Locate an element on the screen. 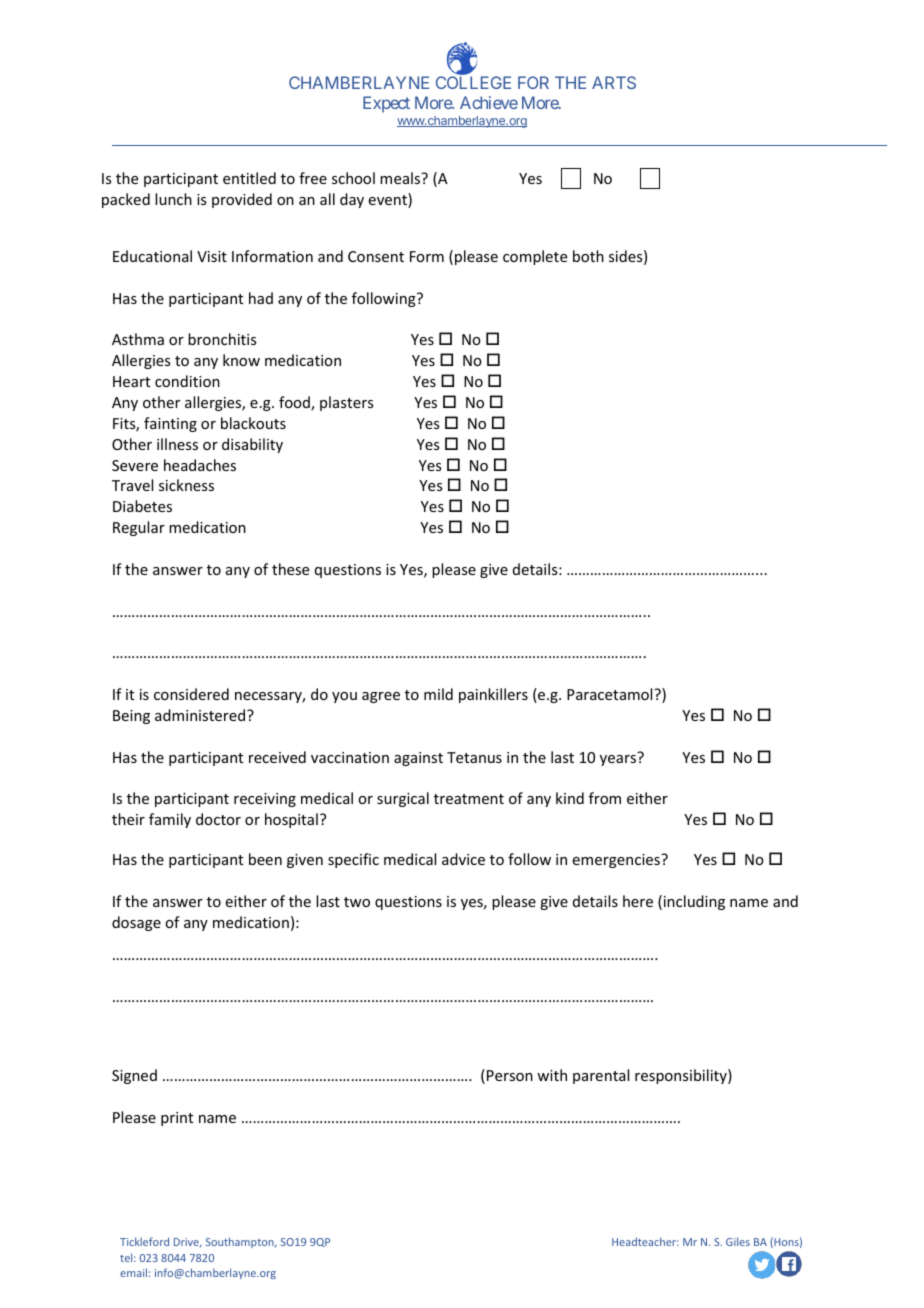 This screenshot has height=1308, width=924. sickness is located at coordinates (186, 485).
